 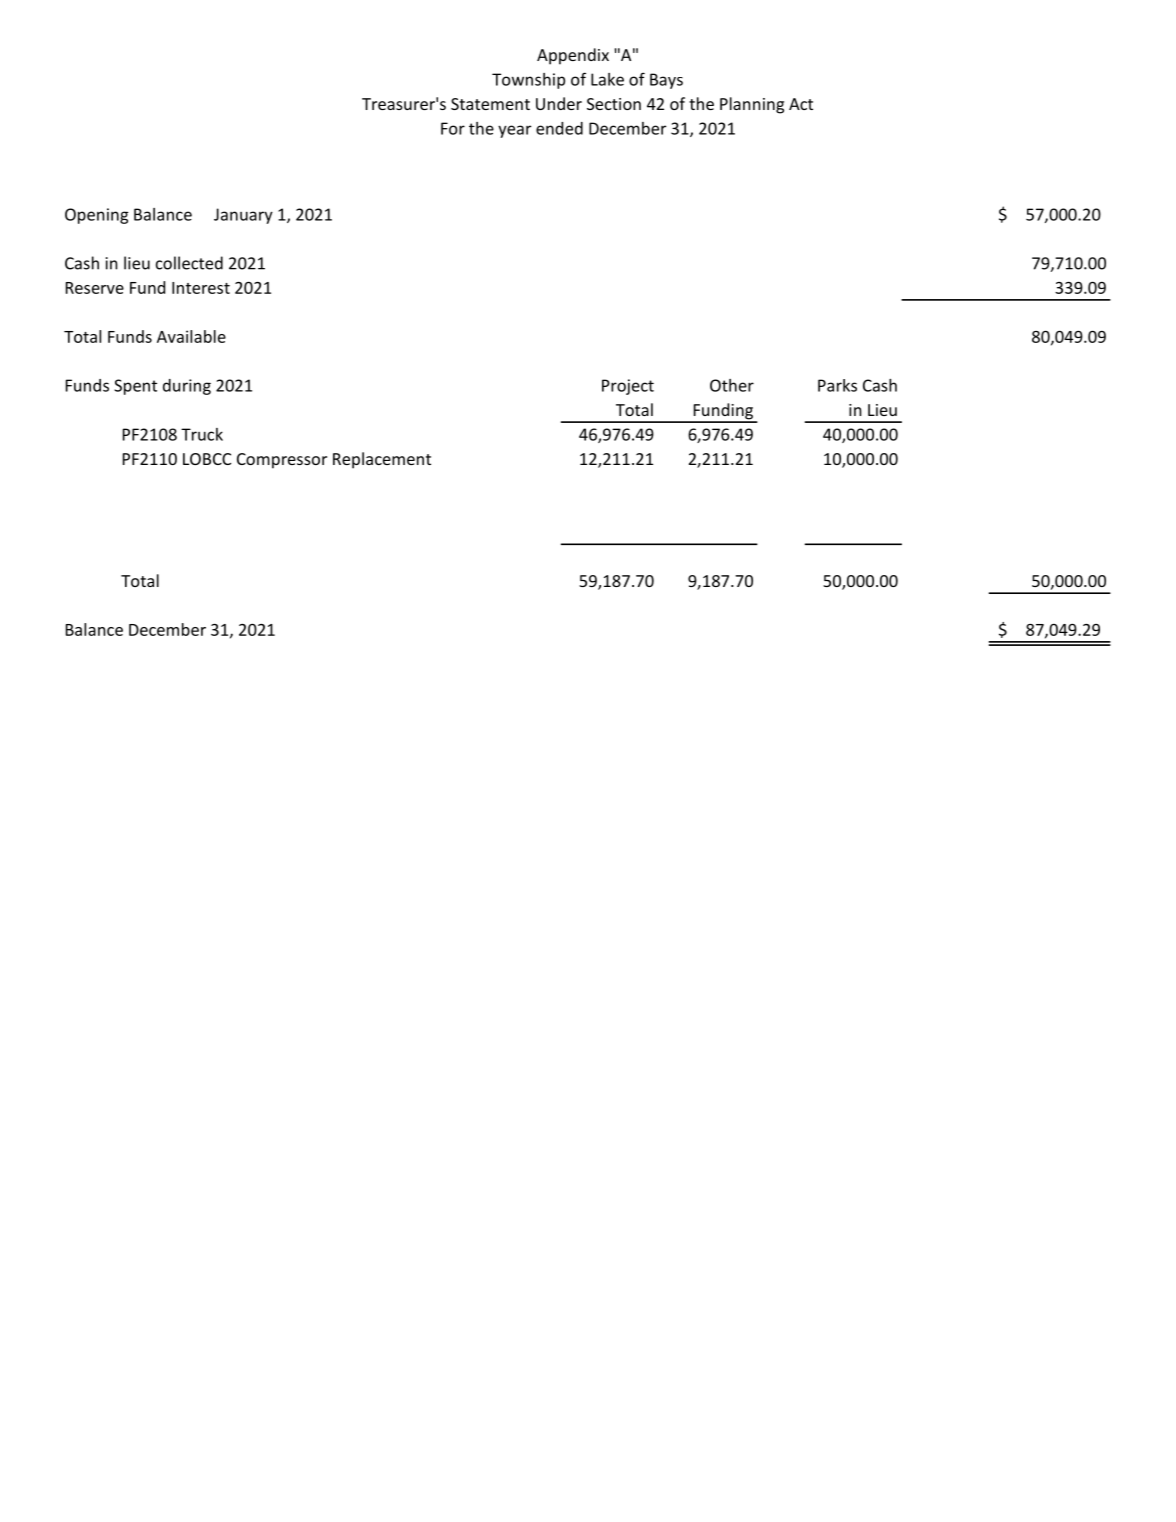 What do you see at coordinates (243, 216) in the screenshot?
I see `January` at bounding box center [243, 216].
